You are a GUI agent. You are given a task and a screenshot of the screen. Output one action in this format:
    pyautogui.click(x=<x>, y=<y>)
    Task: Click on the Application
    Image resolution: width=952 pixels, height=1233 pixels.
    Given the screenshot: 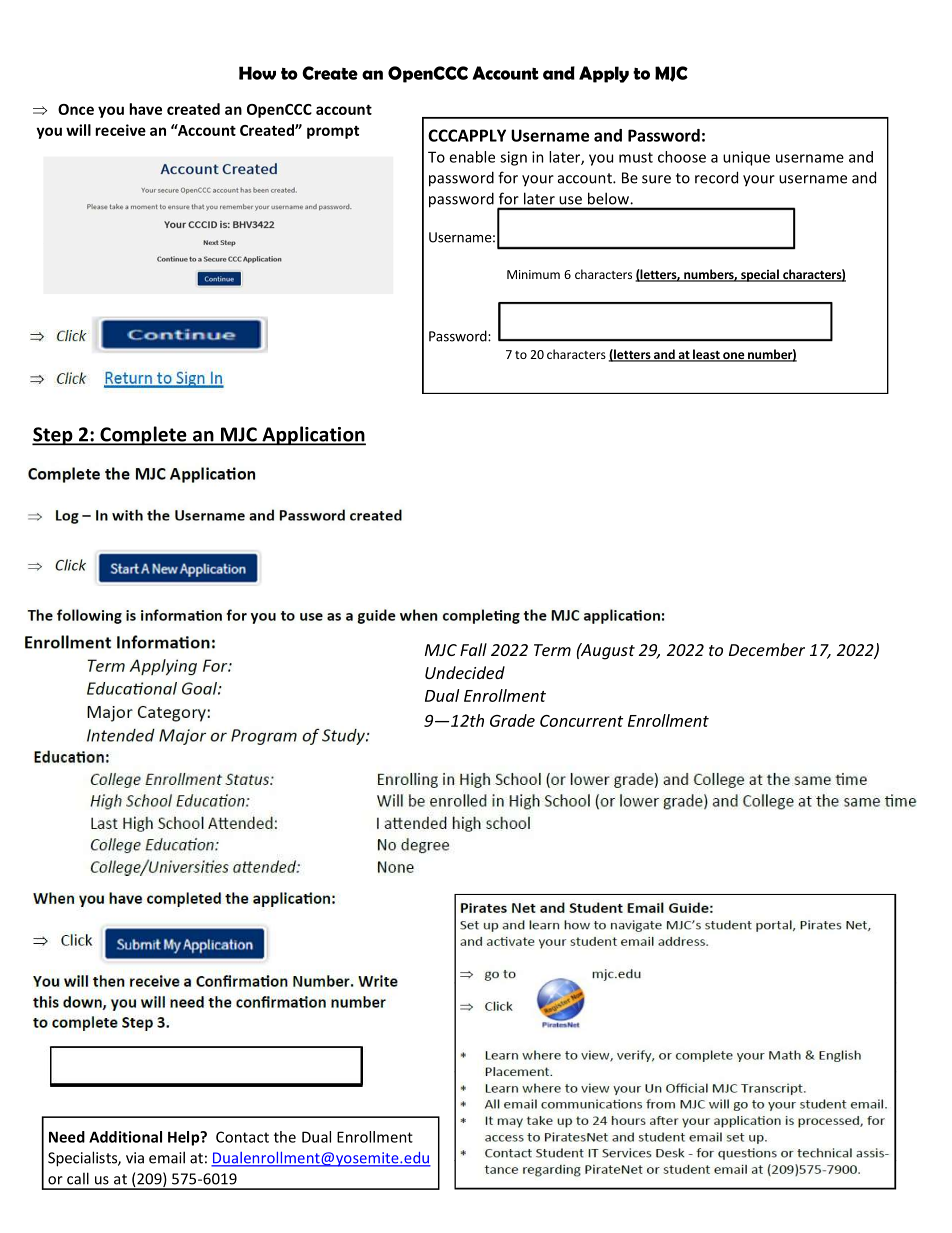 What is the action you would take?
    pyautogui.click(x=313, y=436)
